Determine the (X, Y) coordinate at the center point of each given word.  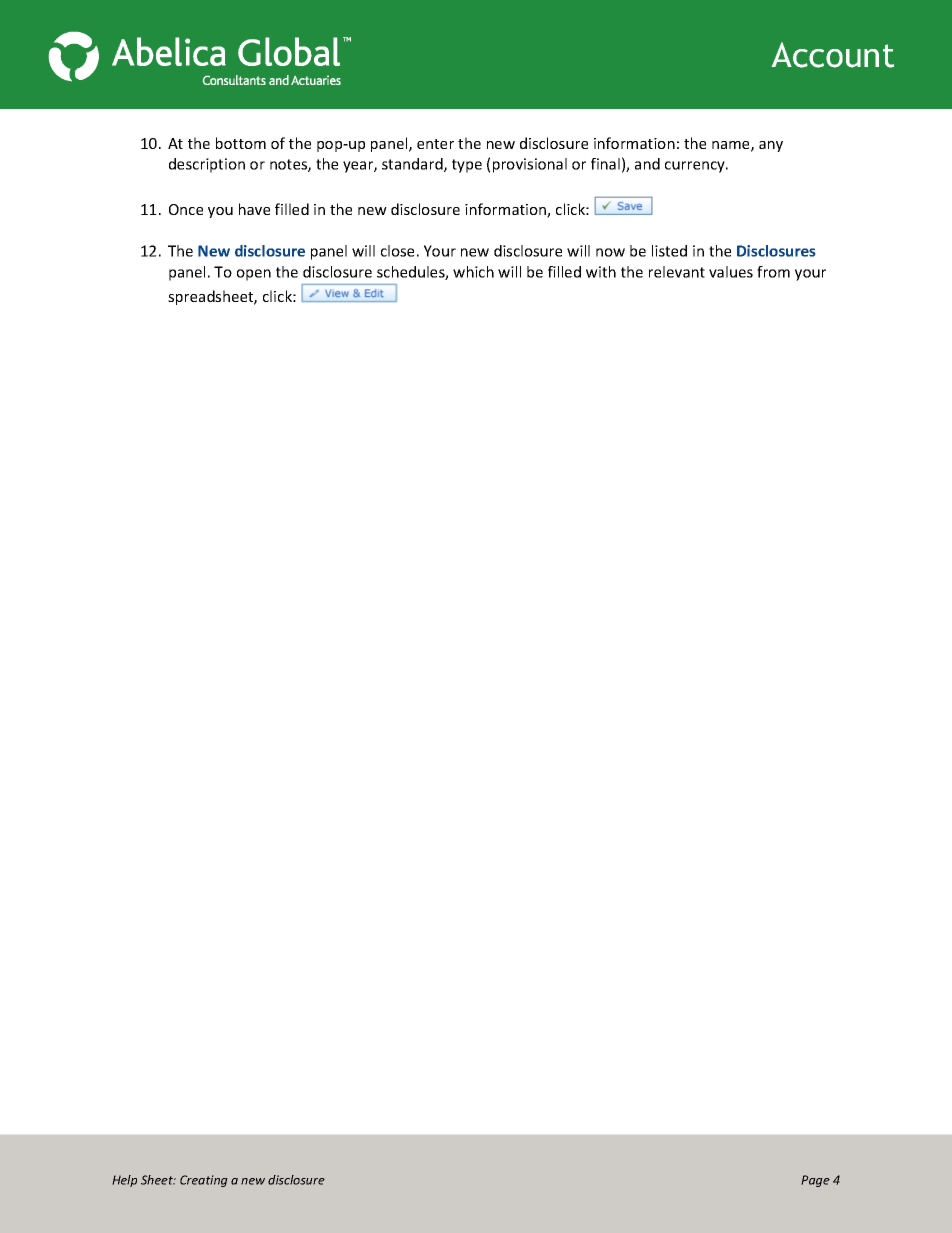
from (773, 272)
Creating (204, 1181)
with (601, 272)
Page (815, 1181)
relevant (677, 272)
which (473, 272)
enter (435, 144)
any (771, 146)
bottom (241, 143)
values (731, 272)
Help (124, 1181)
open (254, 275)
